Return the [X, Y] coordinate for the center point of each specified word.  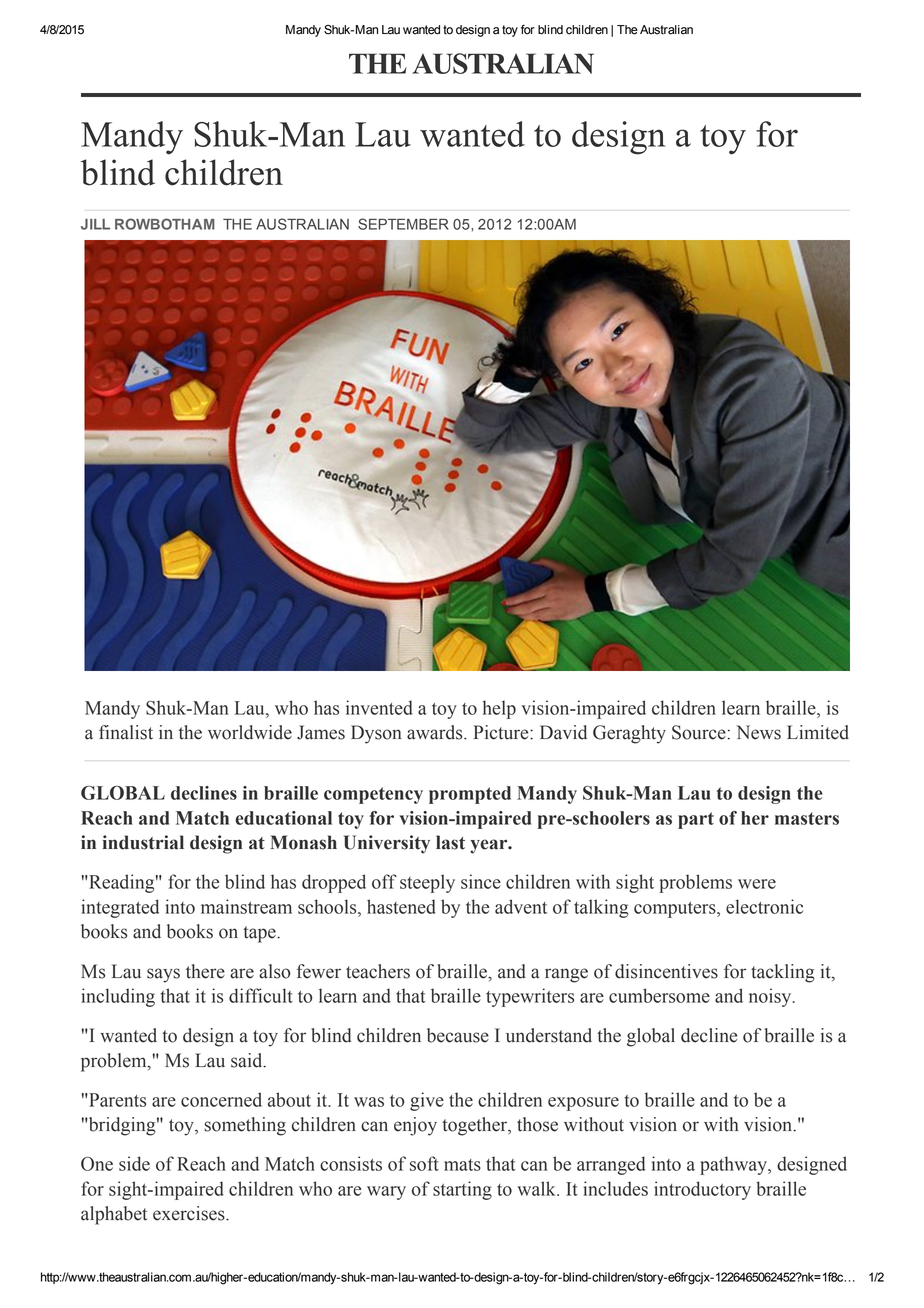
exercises [190, 1213]
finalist [126, 732]
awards [436, 732]
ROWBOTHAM [165, 224]
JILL [95, 224]
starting [462, 1190]
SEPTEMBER [403, 224]
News [758, 732]
